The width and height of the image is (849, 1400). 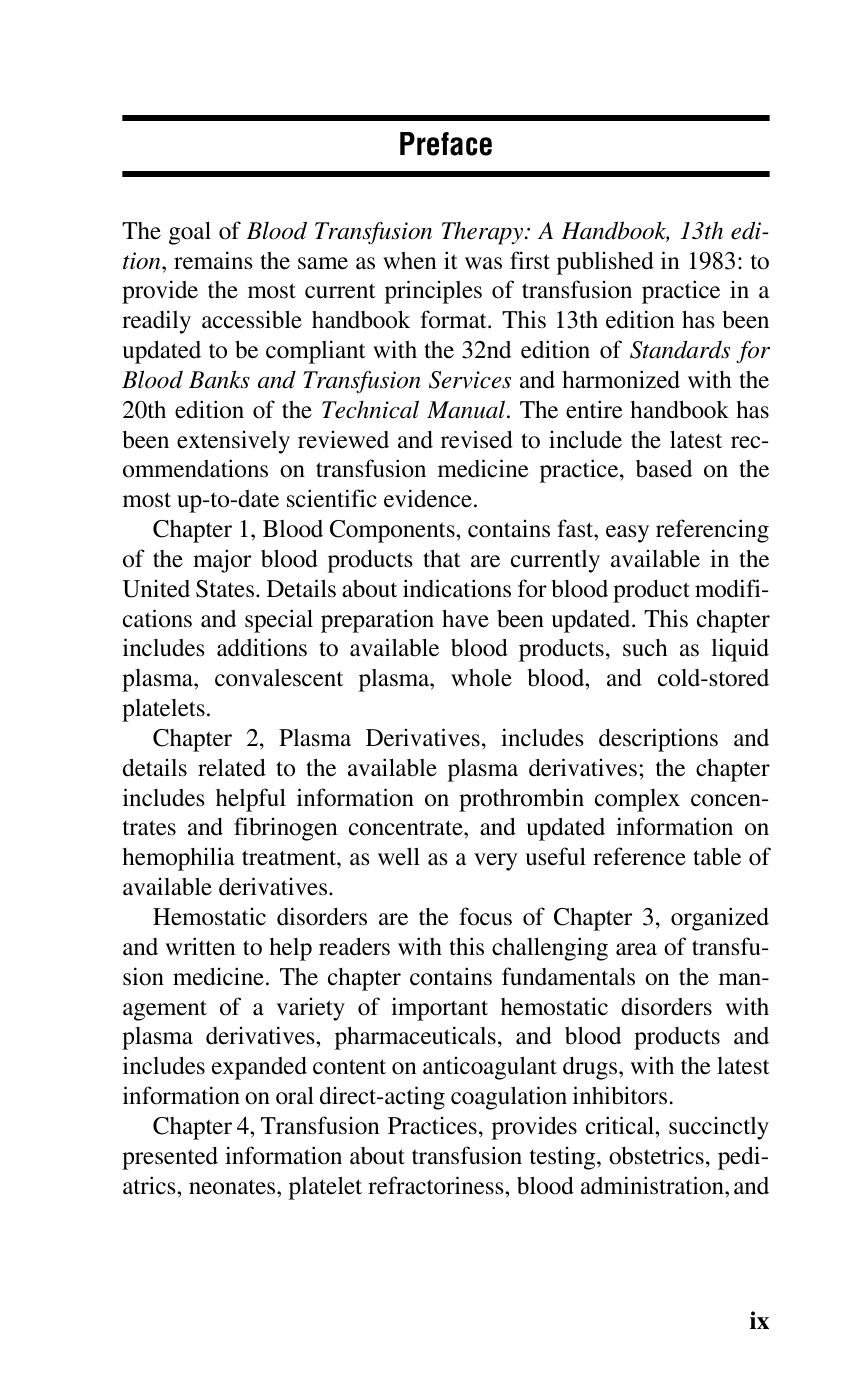 What do you see at coordinates (645, 648) in the image?
I see `such` at bounding box center [645, 648].
